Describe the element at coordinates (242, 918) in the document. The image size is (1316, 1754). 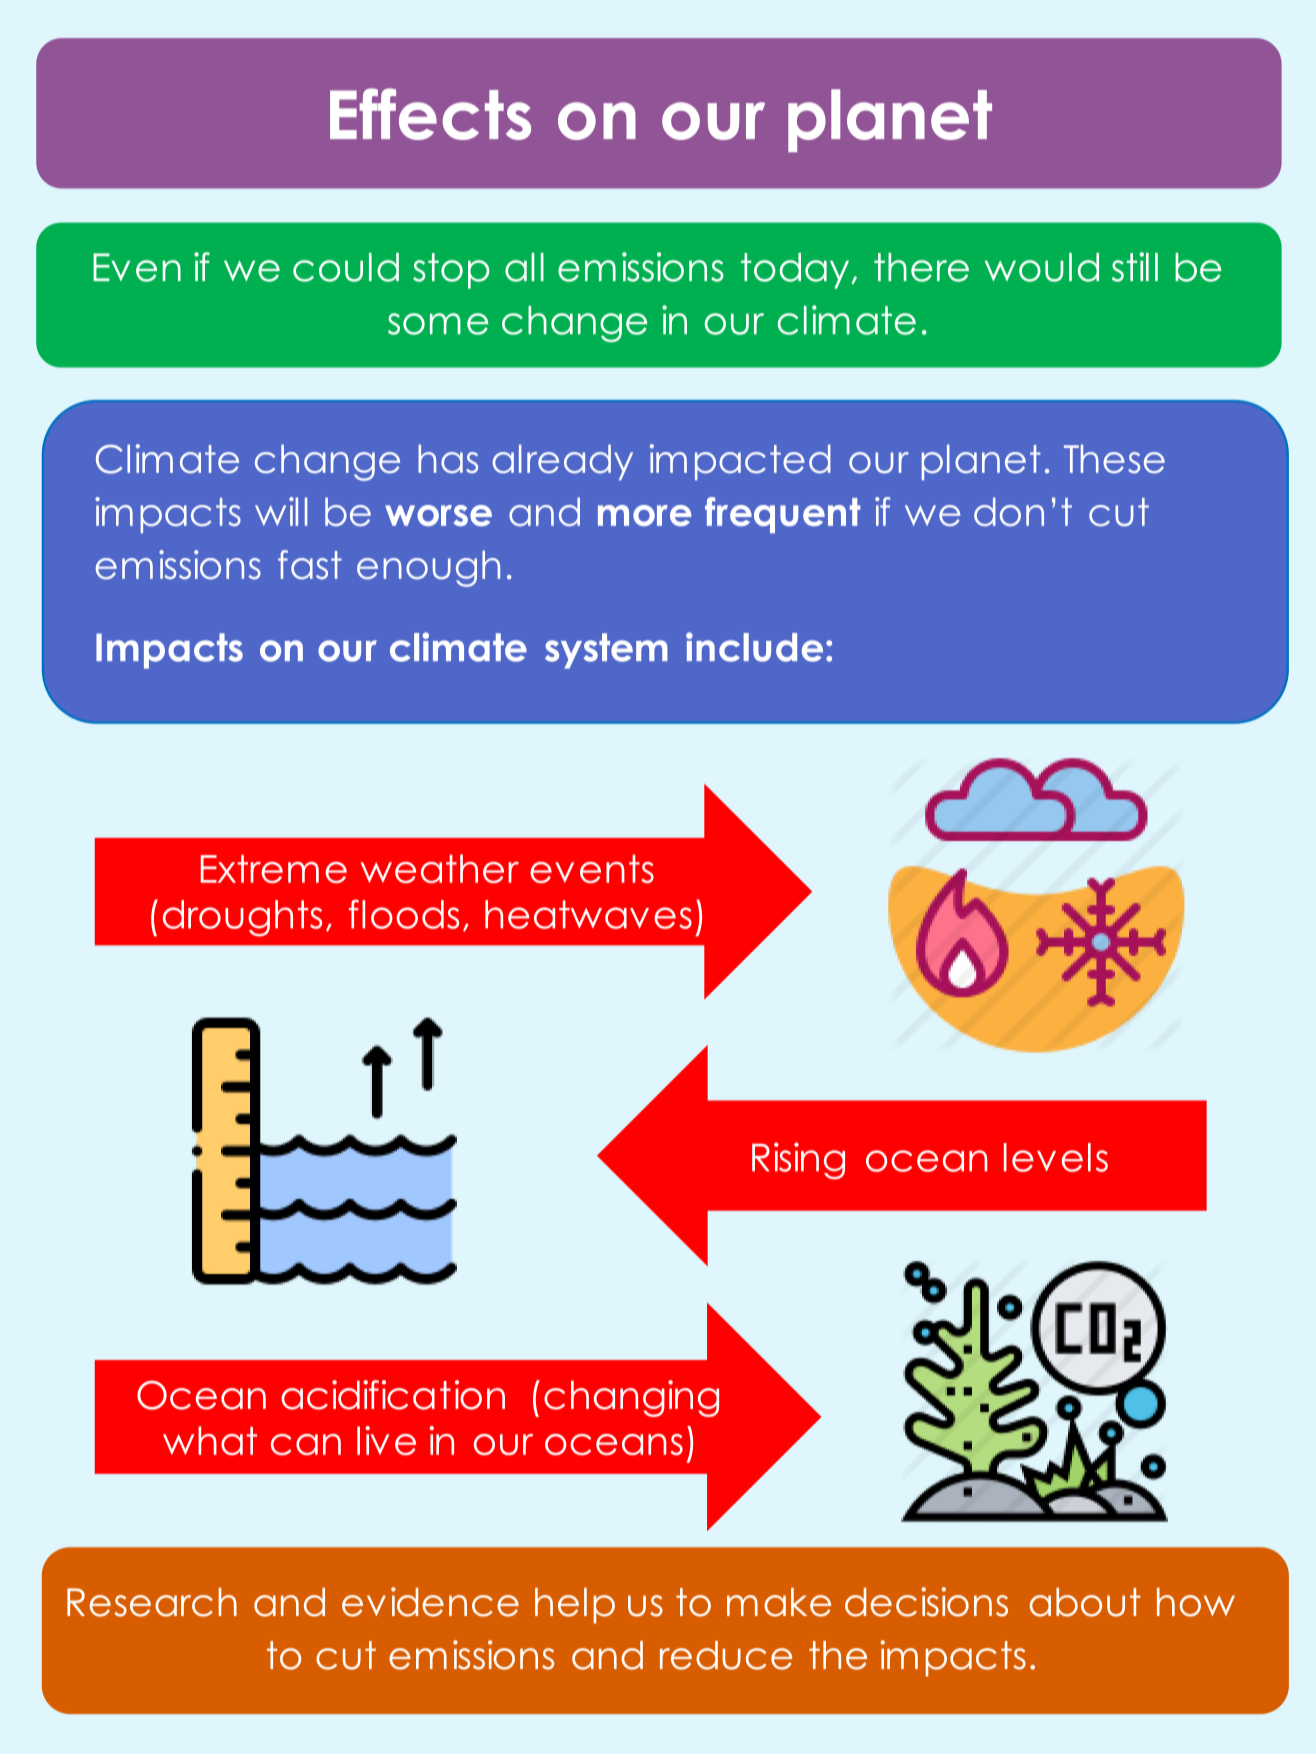
I see `droughts` at that location.
